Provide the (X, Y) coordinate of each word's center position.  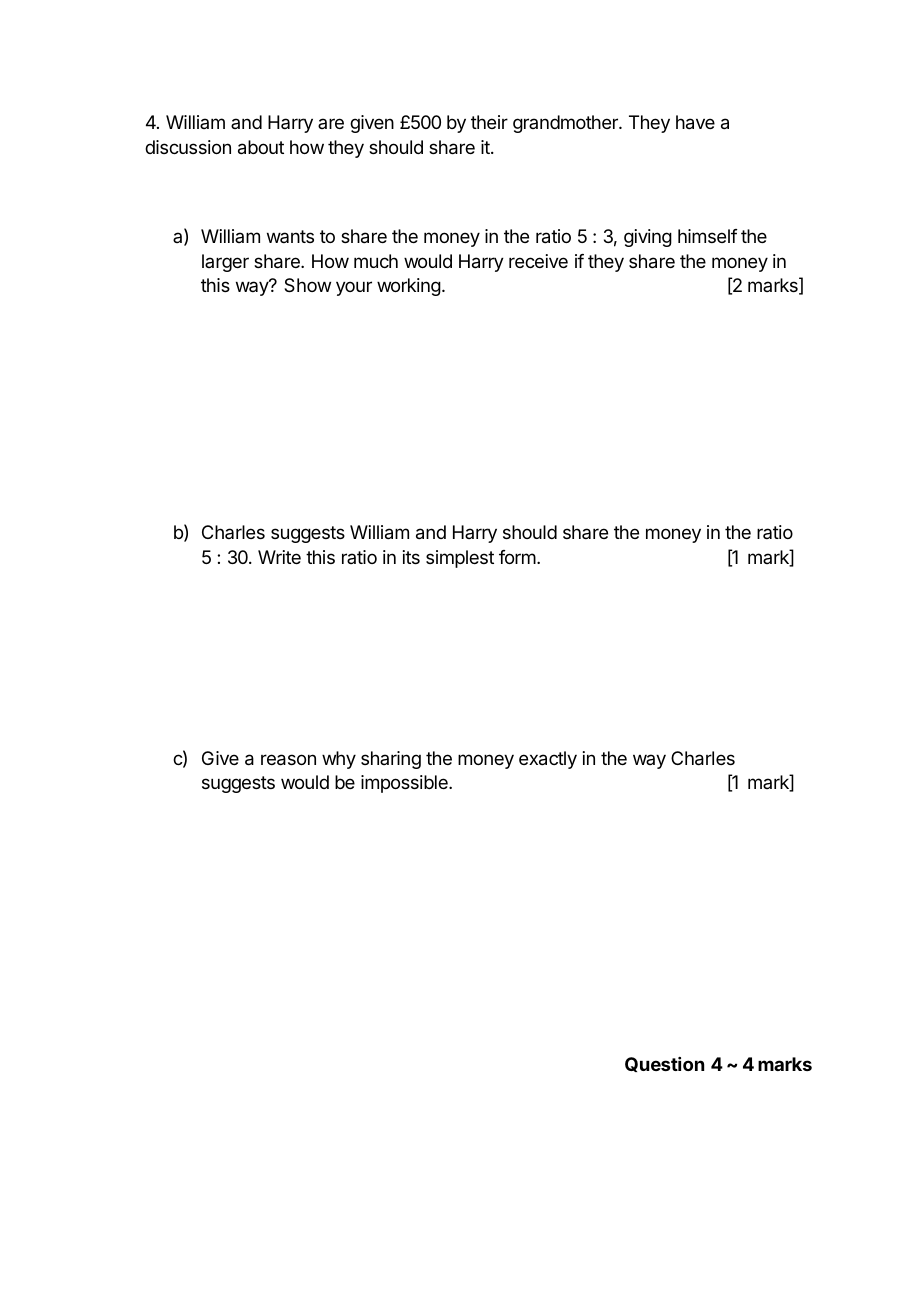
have (695, 122)
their (489, 122)
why (339, 760)
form (517, 557)
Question (664, 1064)
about (261, 147)
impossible (405, 784)
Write (279, 557)
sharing (391, 760)
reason (288, 760)
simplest (460, 559)
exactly (548, 760)
